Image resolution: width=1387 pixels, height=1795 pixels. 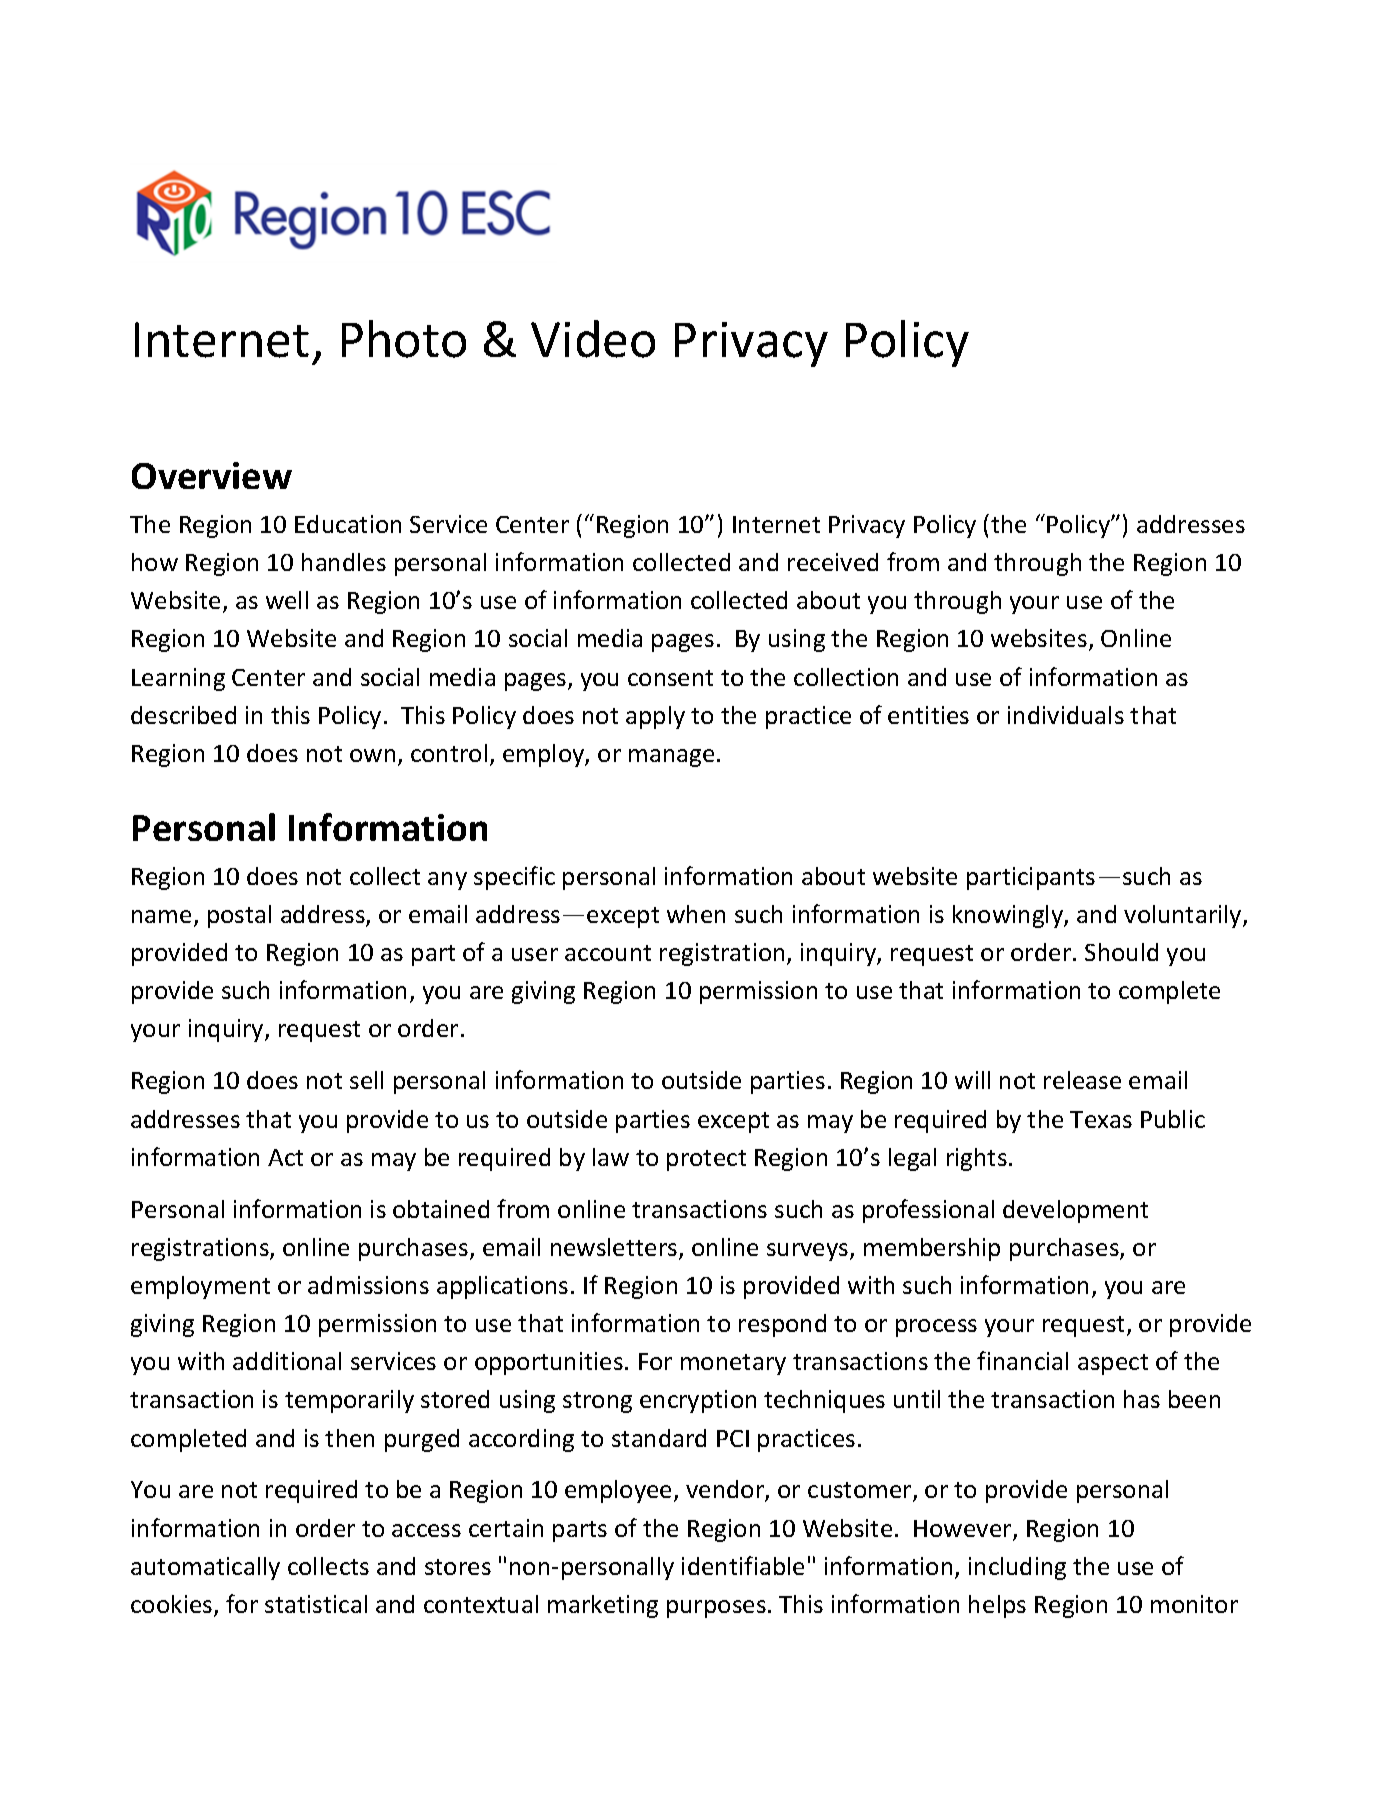 What do you see at coordinates (1017, 1568) in the page?
I see `including` at bounding box center [1017, 1568].
